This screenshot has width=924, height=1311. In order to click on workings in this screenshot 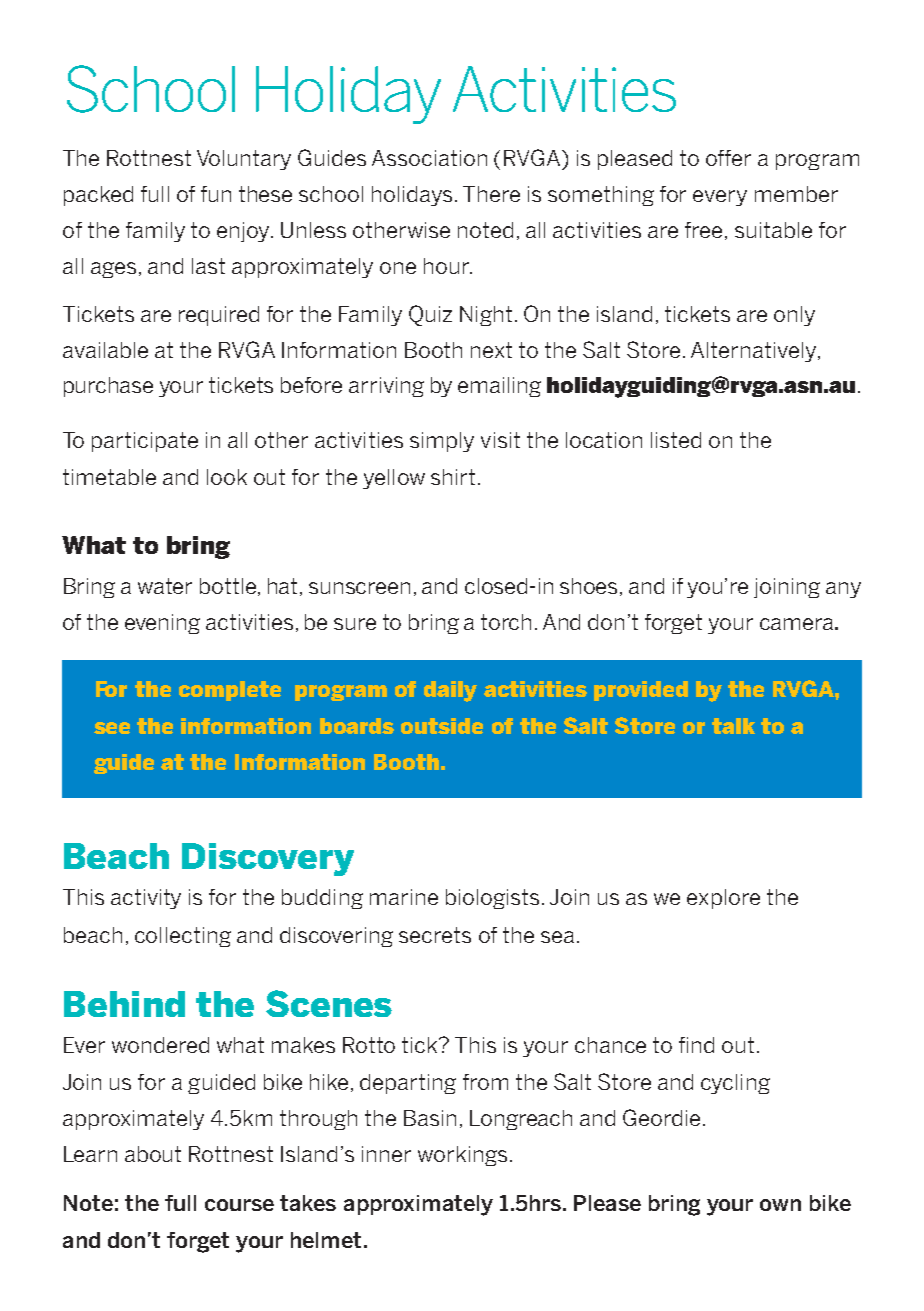, I will do `click(462, 1156)`.
